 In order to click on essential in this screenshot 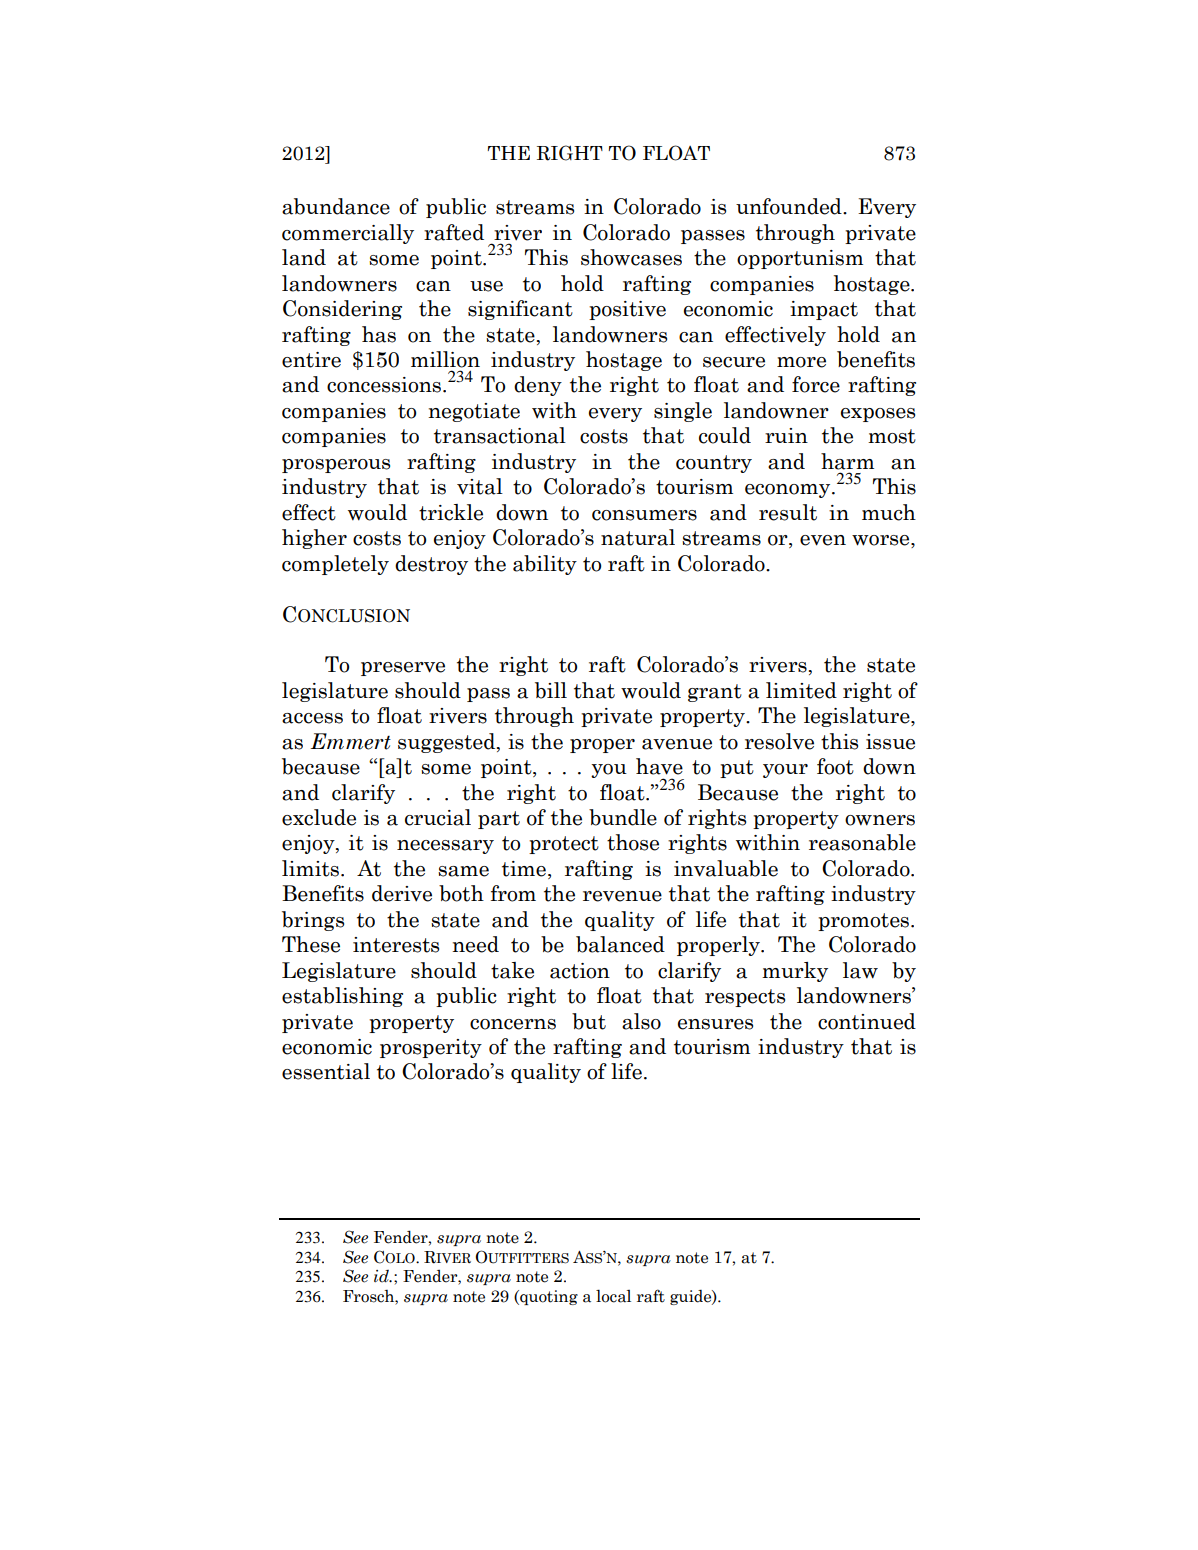, I will do `click(326, 1071)`.
